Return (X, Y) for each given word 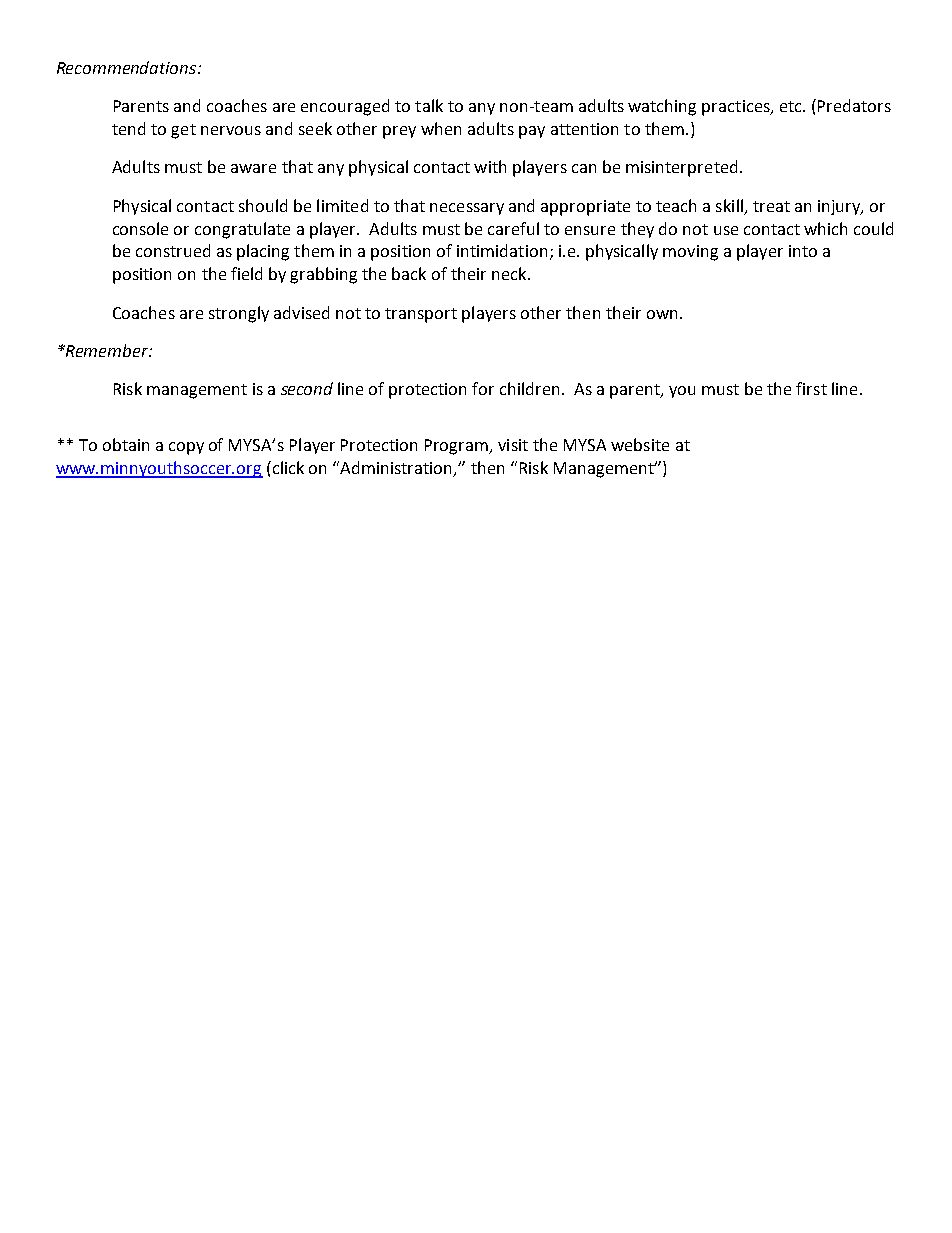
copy (186, 448)
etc (792, 106)
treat (771, 206)
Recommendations (128, 67)
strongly (239, 314)
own (662, 314)
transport (421, 315)
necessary (467, 209)
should (263, 205)
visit (513, 445)
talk (429, 105)
